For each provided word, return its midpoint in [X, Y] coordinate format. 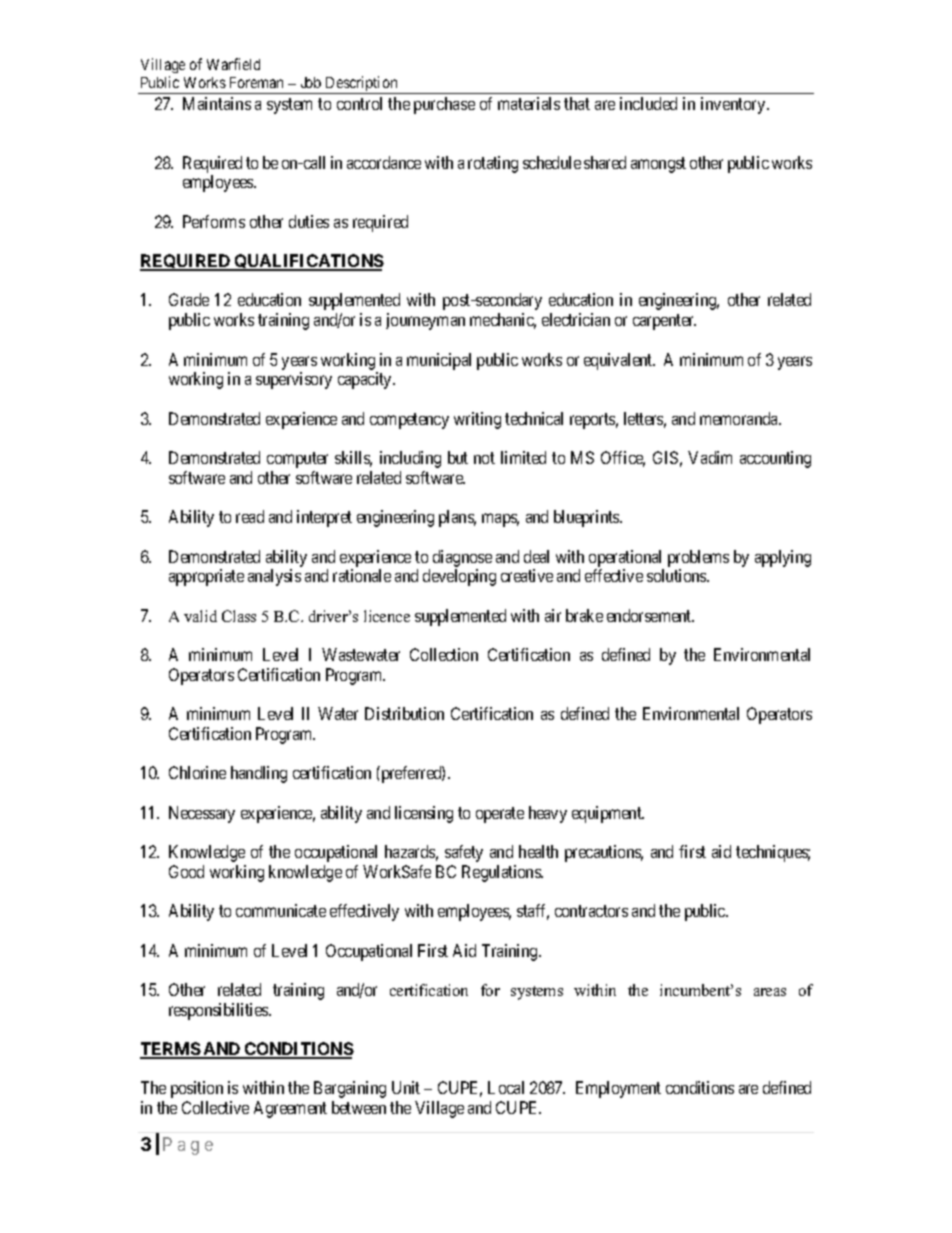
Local [506, 1087]
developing [459, 577]
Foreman [256, 82]
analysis [274, 577]
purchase [444, 105]
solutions [677, 575]
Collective [215, 1107]
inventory [734, 105]
